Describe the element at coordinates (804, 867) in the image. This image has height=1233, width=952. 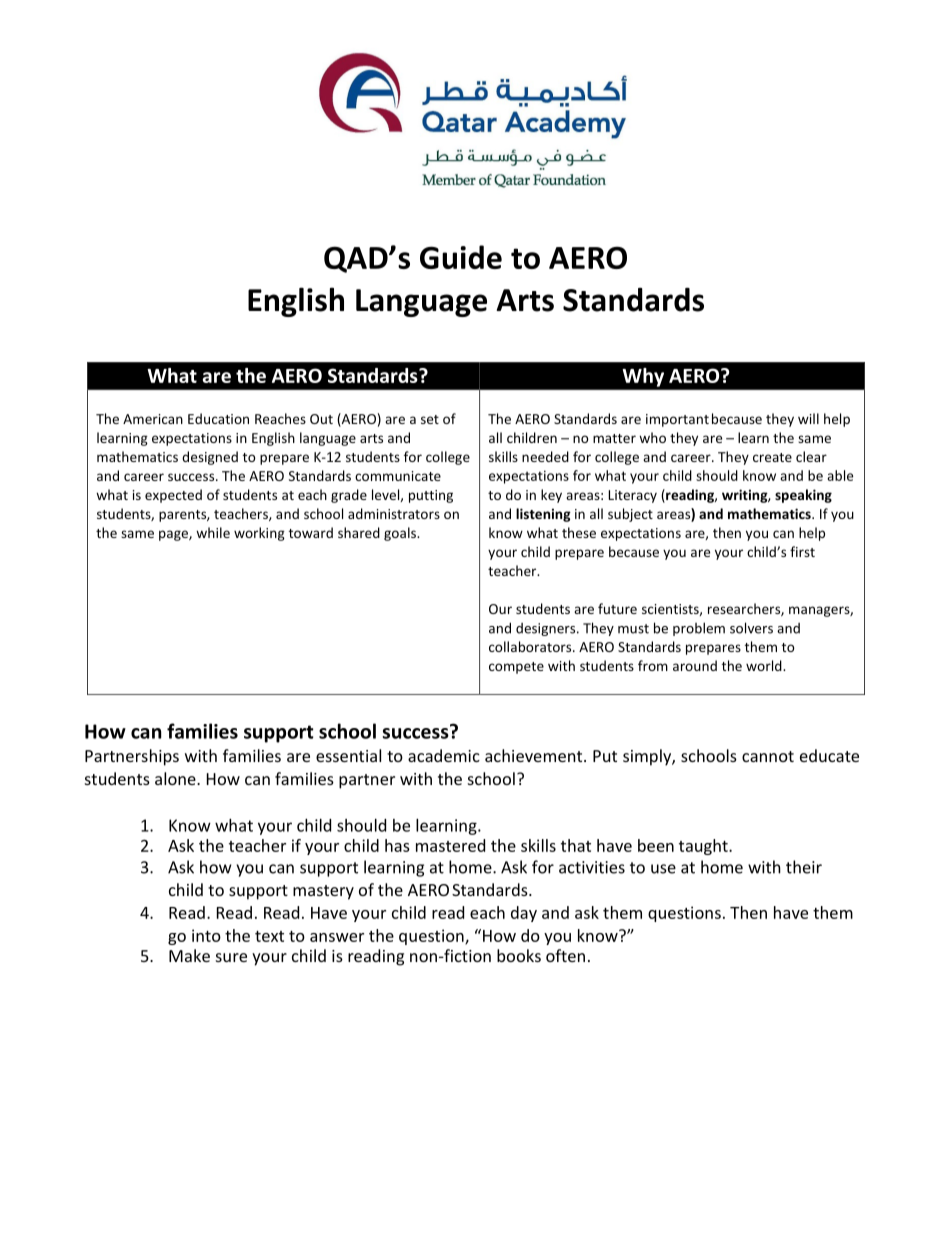
I see `their` at that location.
